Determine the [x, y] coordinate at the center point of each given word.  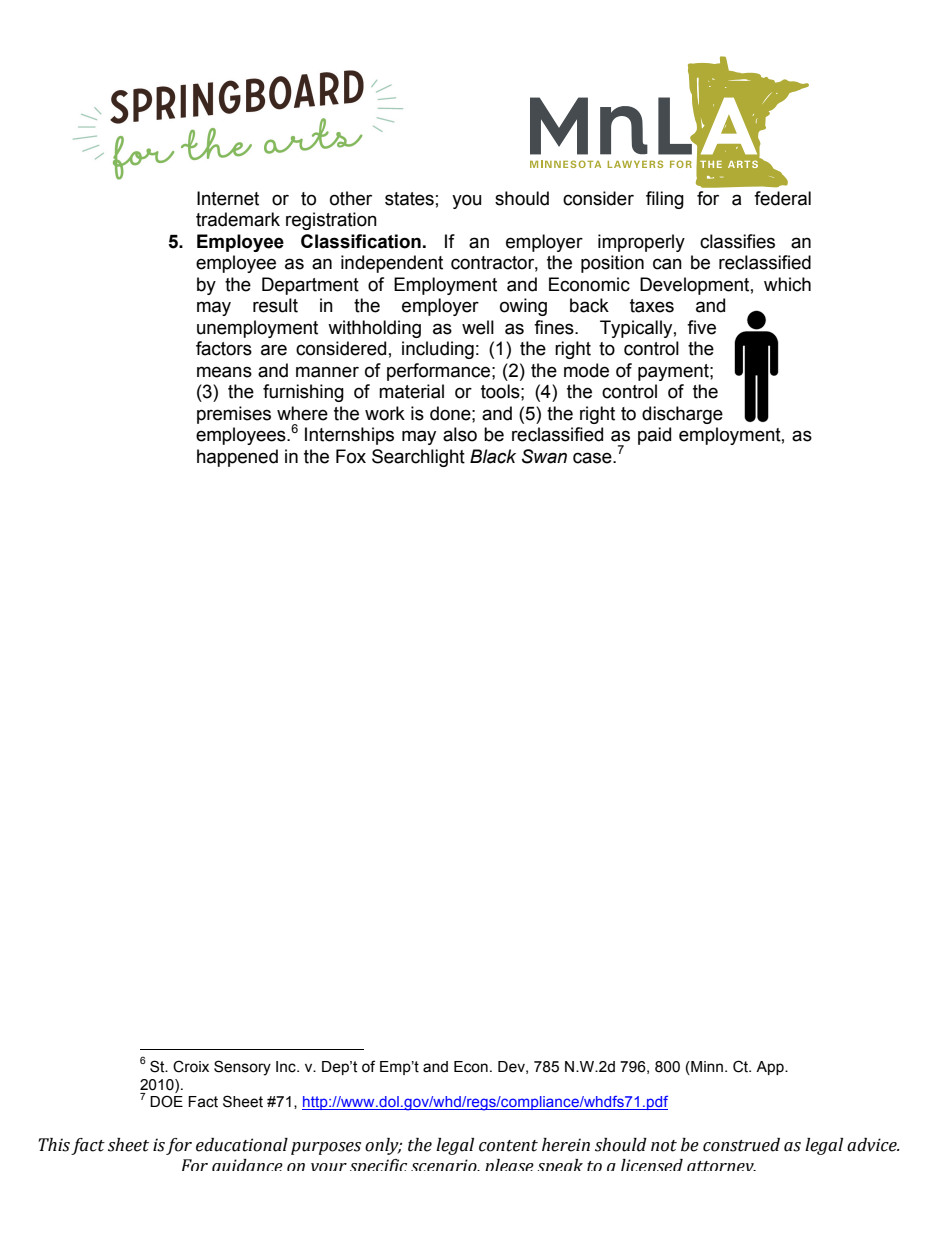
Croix [191, 1066]
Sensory [242, 1068]
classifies [737, 241]
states [409, 199]
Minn [706, 1066]
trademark [238, 219]
